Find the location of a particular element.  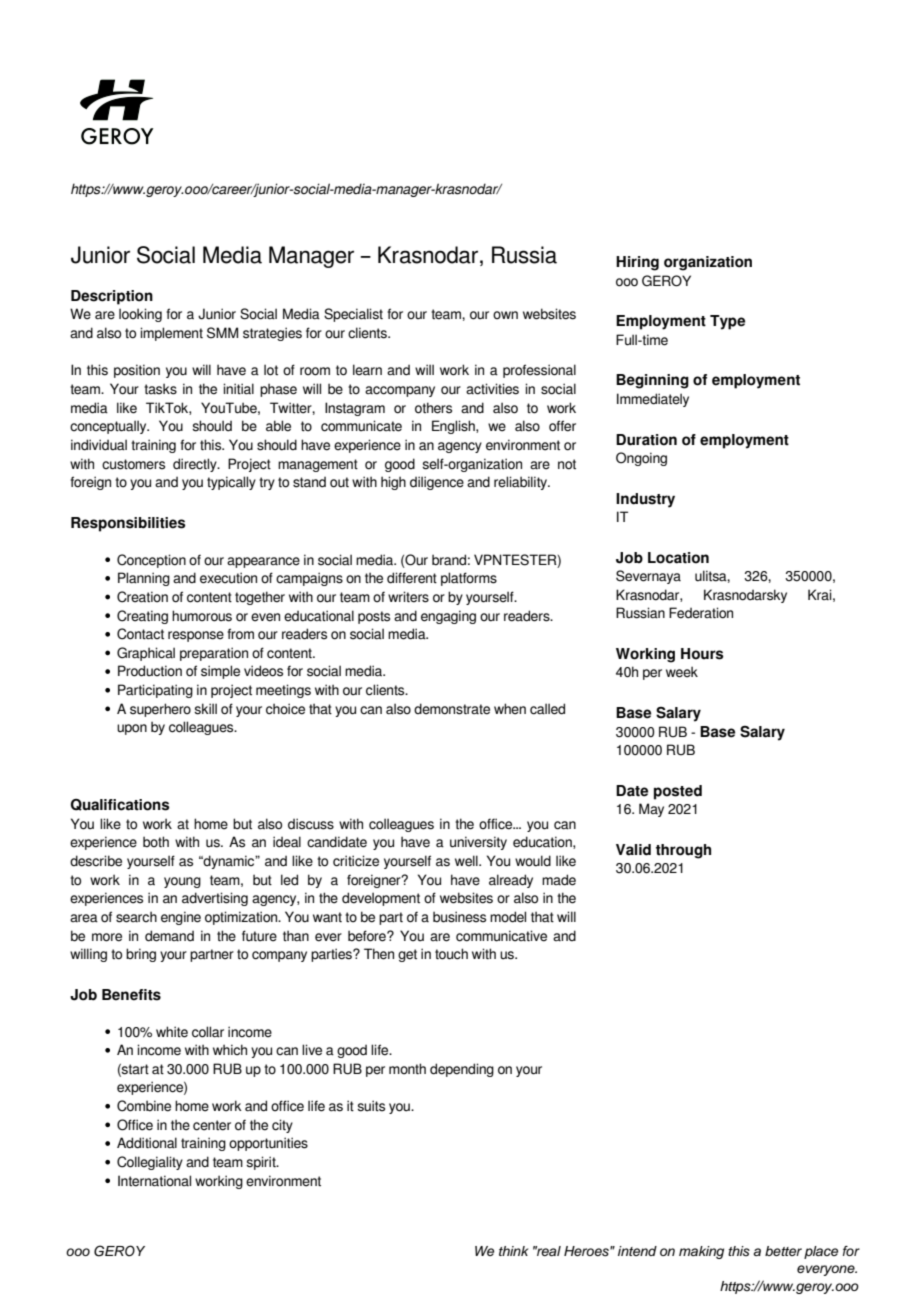

through is located at coordinates (683, 851).
